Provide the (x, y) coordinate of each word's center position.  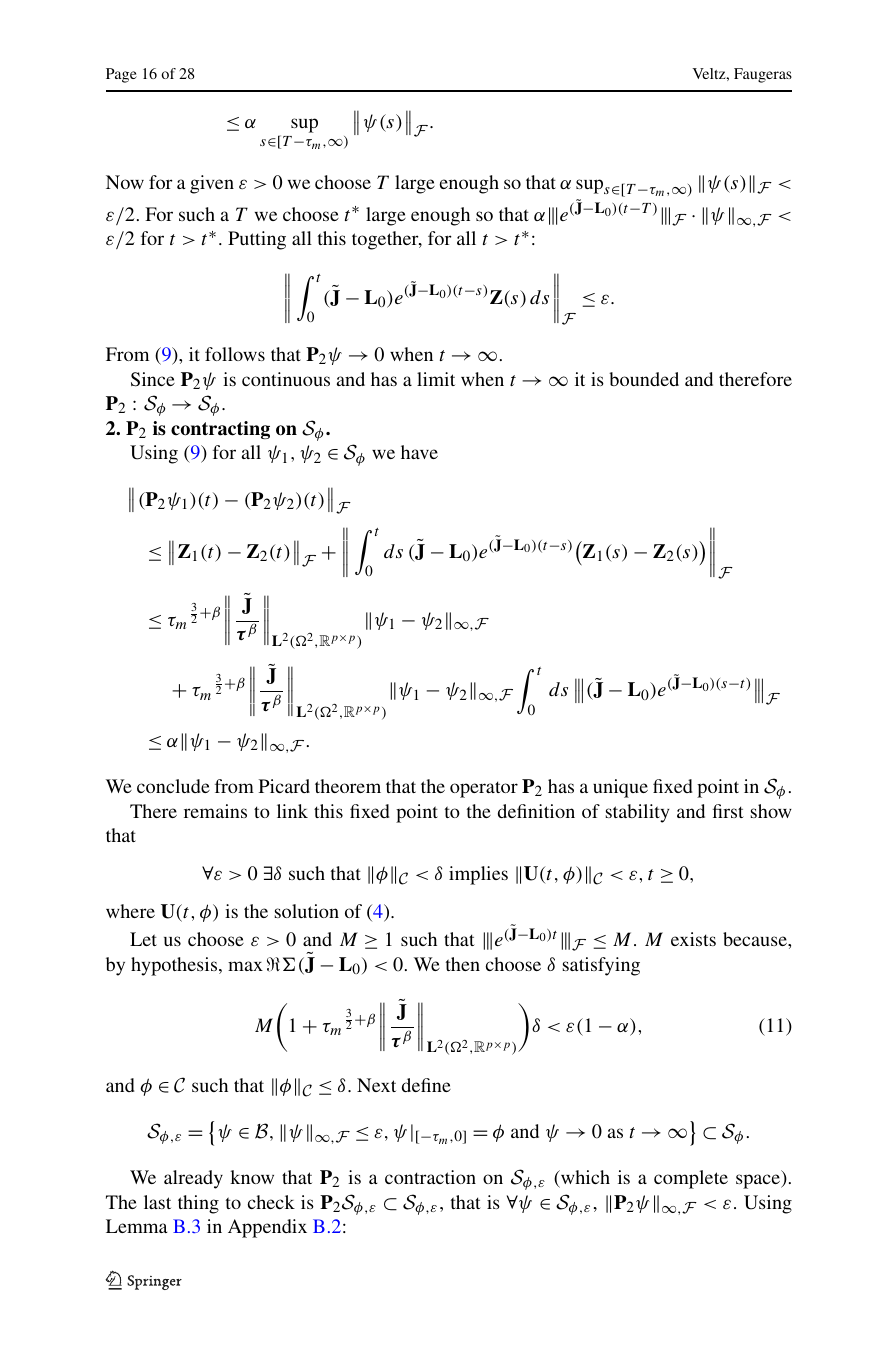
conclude (173, 786)
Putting (257, 240)
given (212, 184)
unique (620, 788)
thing (198, 1204)
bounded (644, 379)
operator (484, 789)
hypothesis (175, 966)
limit (436, 379)
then (463, 964)
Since (153, 379)
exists (693, 939)
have (419, 452)
